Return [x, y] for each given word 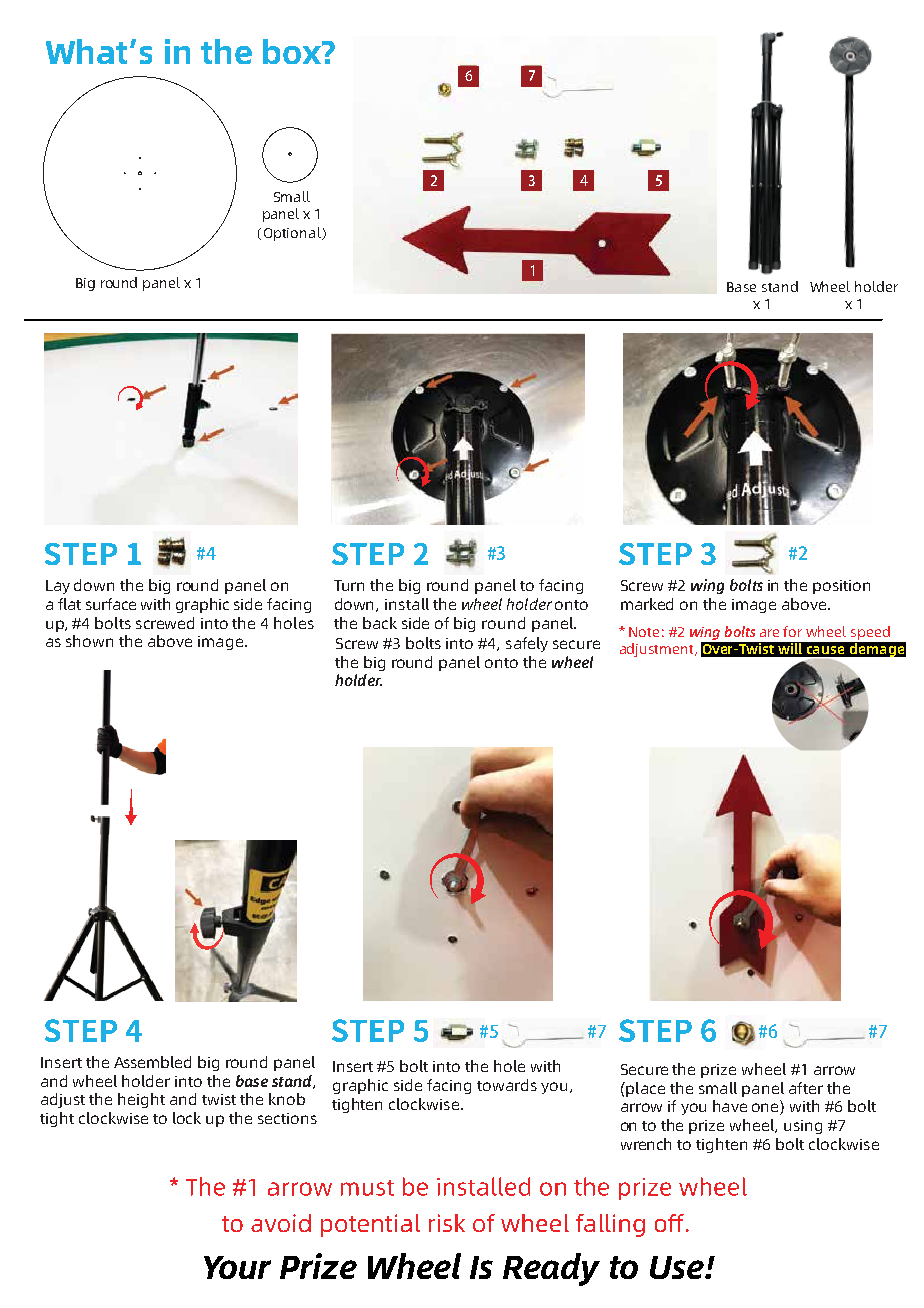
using [803, 1127]
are [769, 633]
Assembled [152, 1062]
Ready [551, 1269]
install [407, 604]
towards [507, 1085]
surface [111, 604]
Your [237, 1267]
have [730, 1106]
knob [287, 1099]
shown [89, 641]
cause [825, 650]
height [141, 1100]
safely [527, 644]
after [806, 1088]
